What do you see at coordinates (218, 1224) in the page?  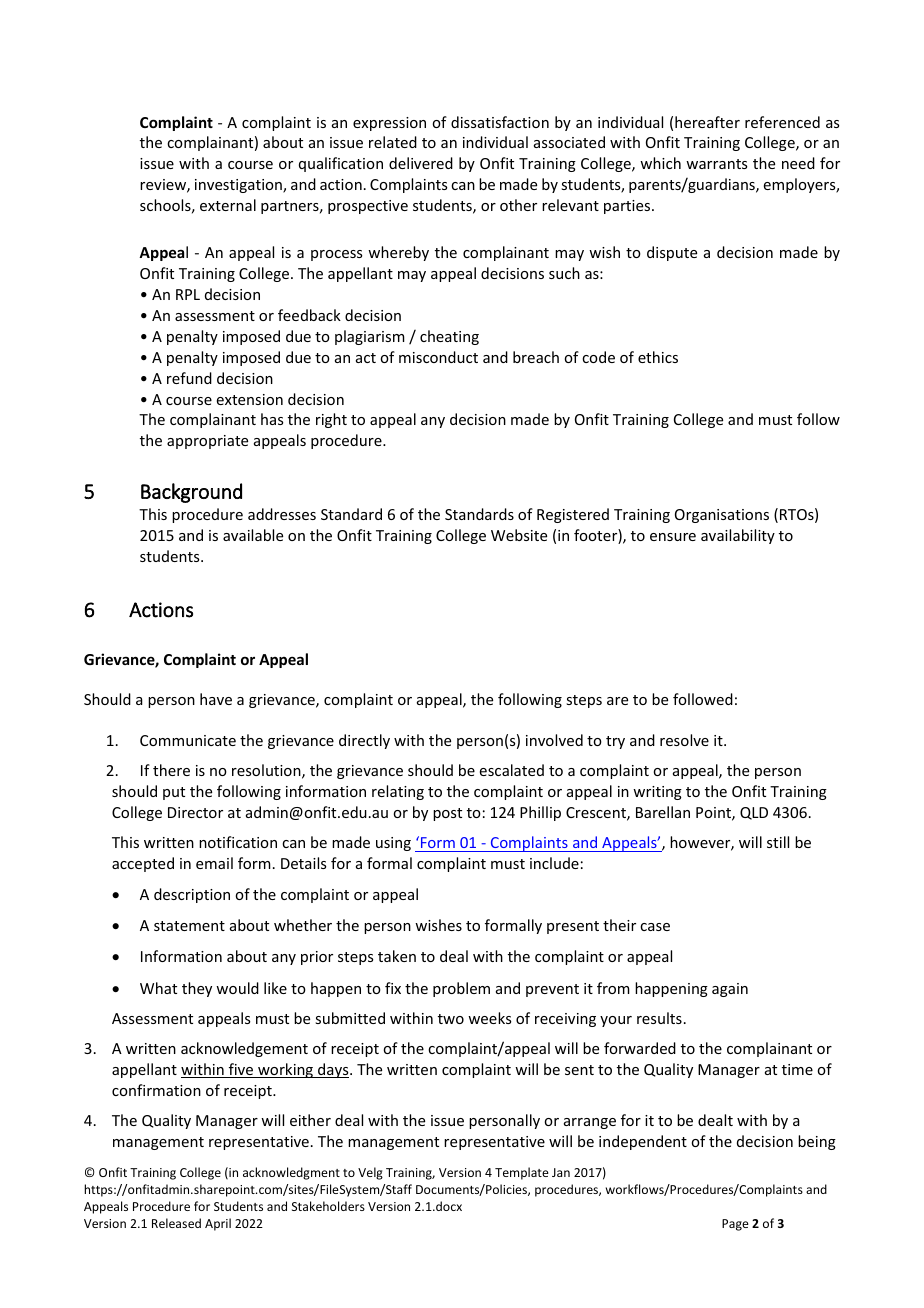 I see `April` at bounding box center [218, 1224].
